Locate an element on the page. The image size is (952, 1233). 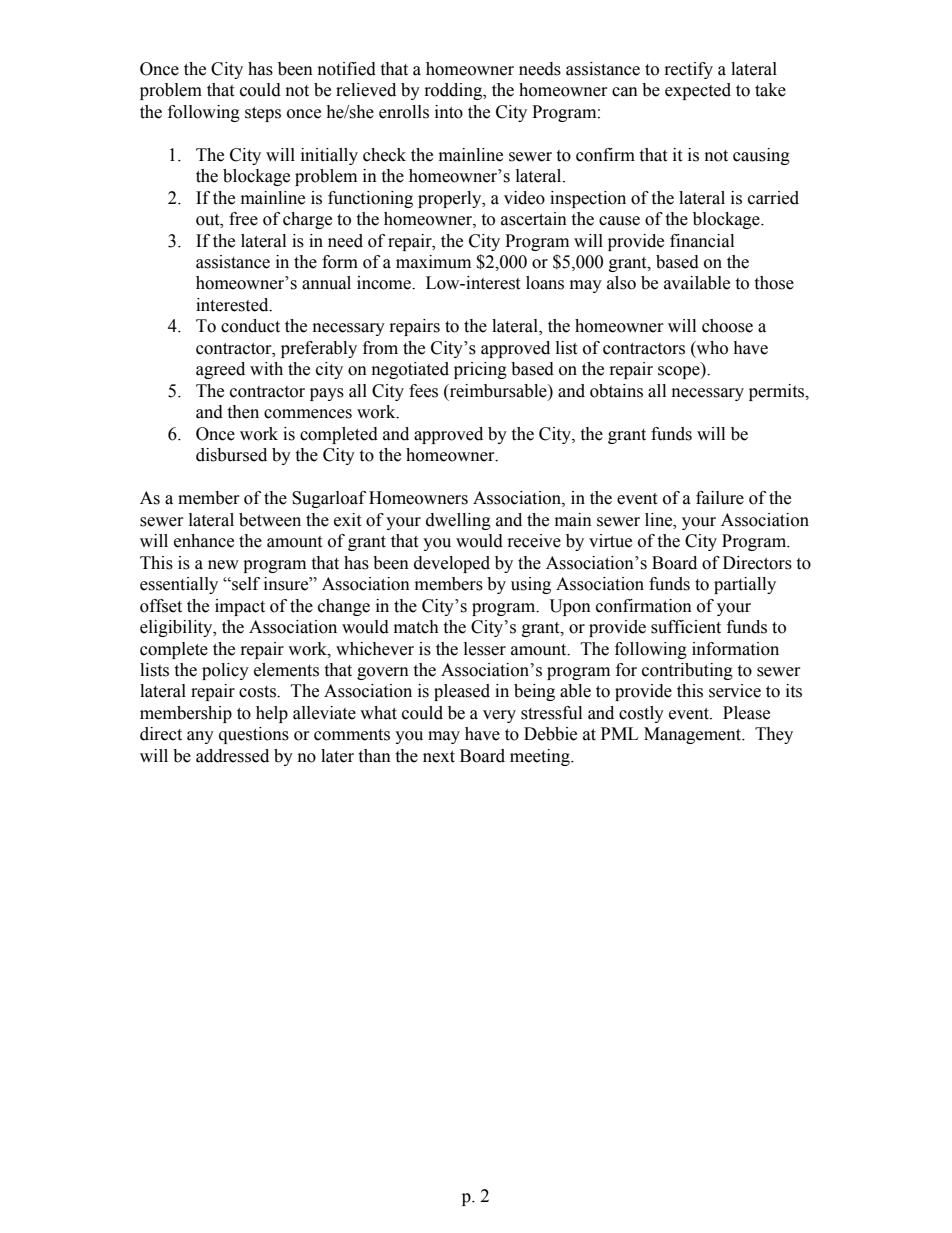
expected is located at coordinates (698, 91).
